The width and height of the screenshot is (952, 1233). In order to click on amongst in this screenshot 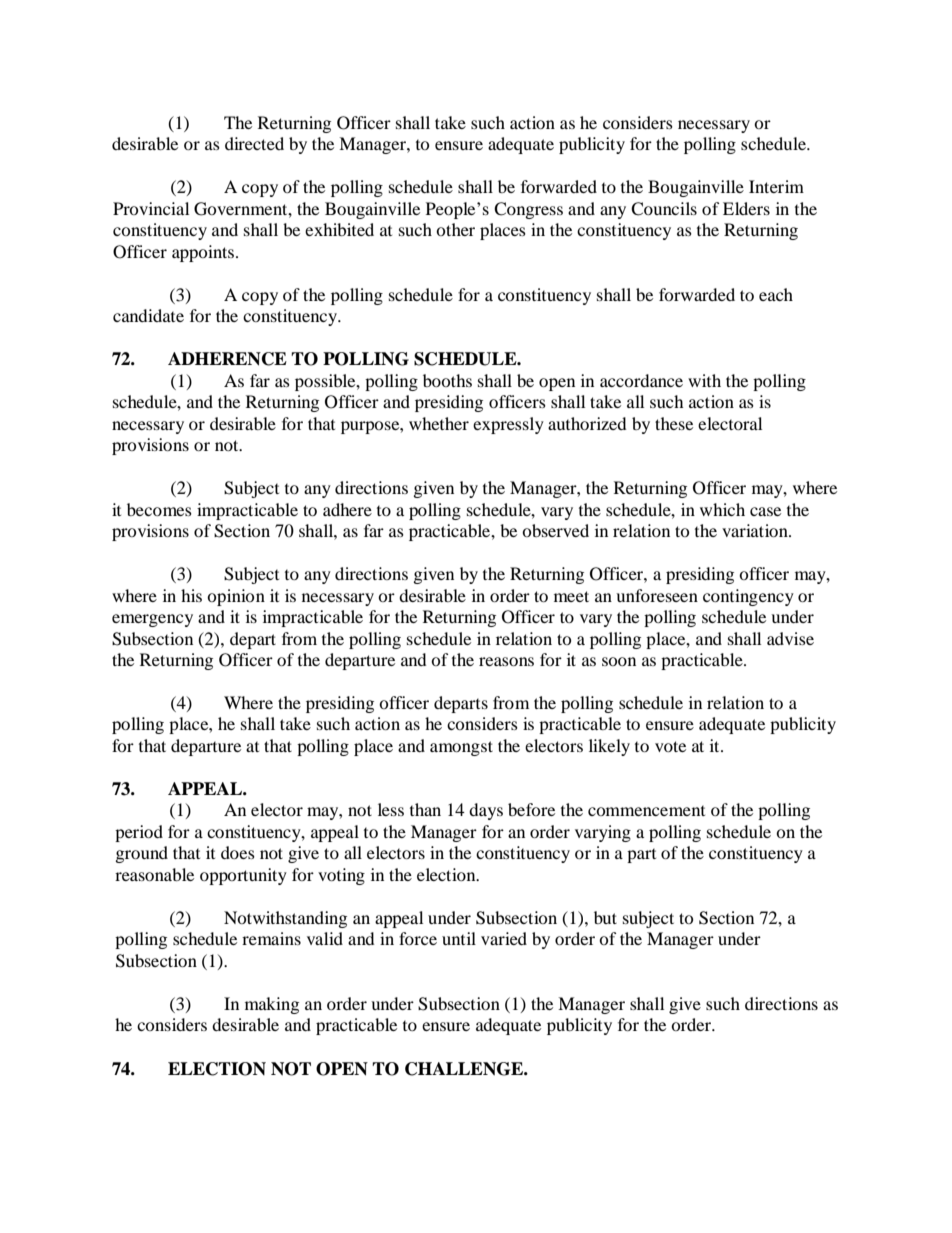, I will do `click(461, 748)`.
